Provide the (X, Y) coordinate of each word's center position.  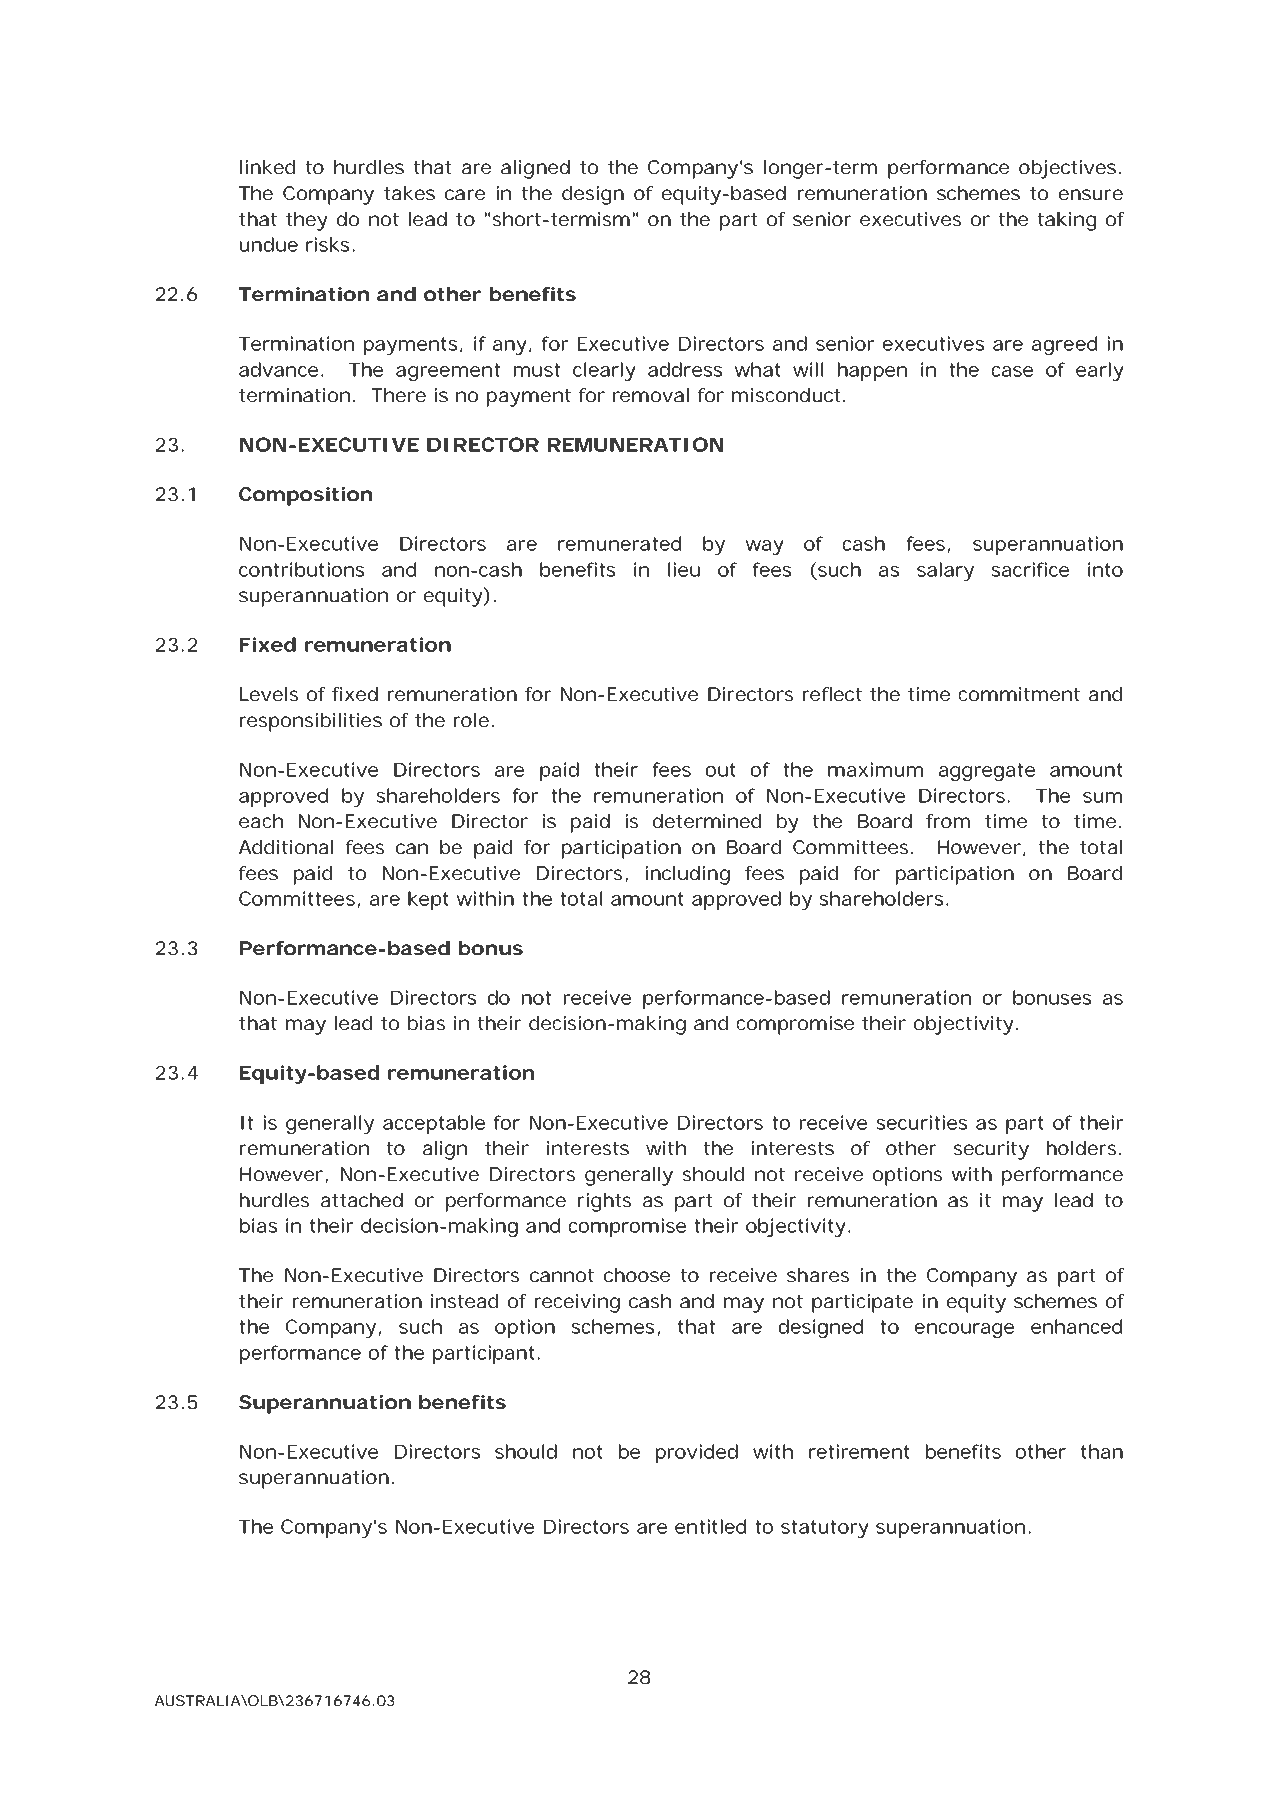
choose (637, 1275)
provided (697, 1453)
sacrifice (1030, 569)
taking (1067, 221)
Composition (305, 496)
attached (362, 1200)
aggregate (987, 772)
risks (330, 244)
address (685, 369)
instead (464, 1301)
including (688, 875)
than (1102, 1451)
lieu (684, 569)
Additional (286, 847)
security (991, 1150)
